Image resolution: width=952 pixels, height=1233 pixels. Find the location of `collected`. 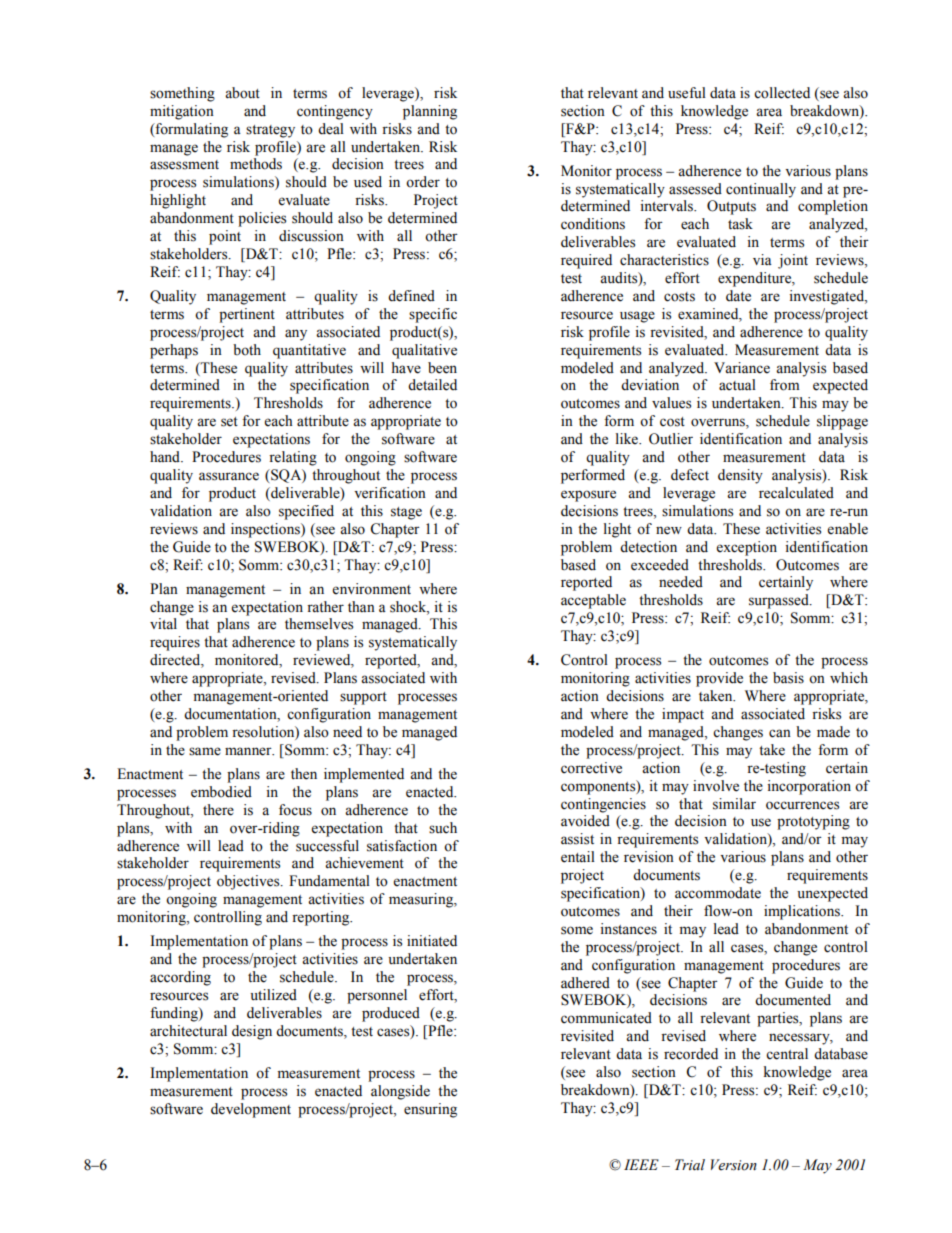

collected is located at coordinates (782, 93).
